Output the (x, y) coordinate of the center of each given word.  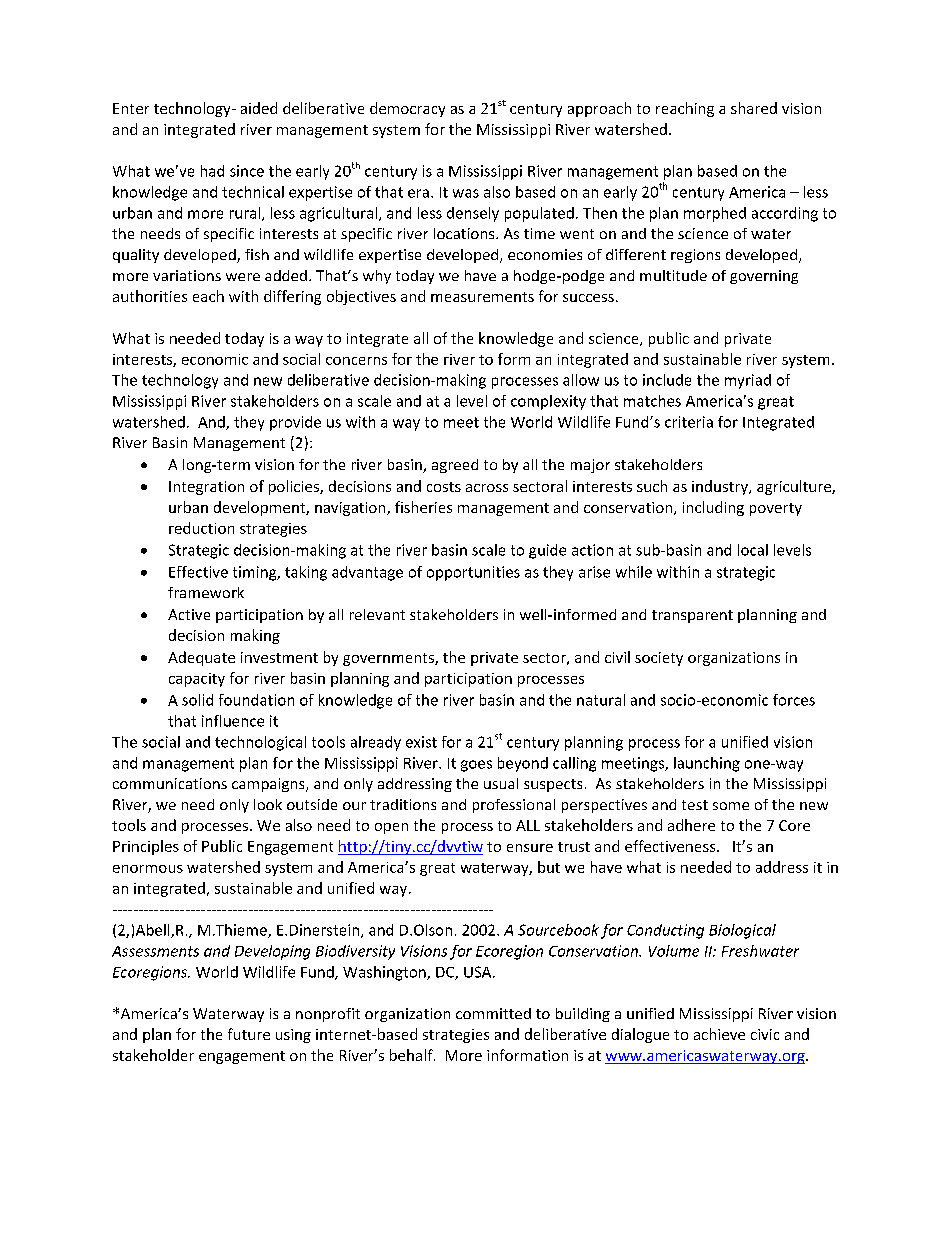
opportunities (473, 573)
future (249, 1034)
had (212, 171)
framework (206, 592)
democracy (407, 109)
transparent (692, 616)
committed (493, 1013)
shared (754, 108)
